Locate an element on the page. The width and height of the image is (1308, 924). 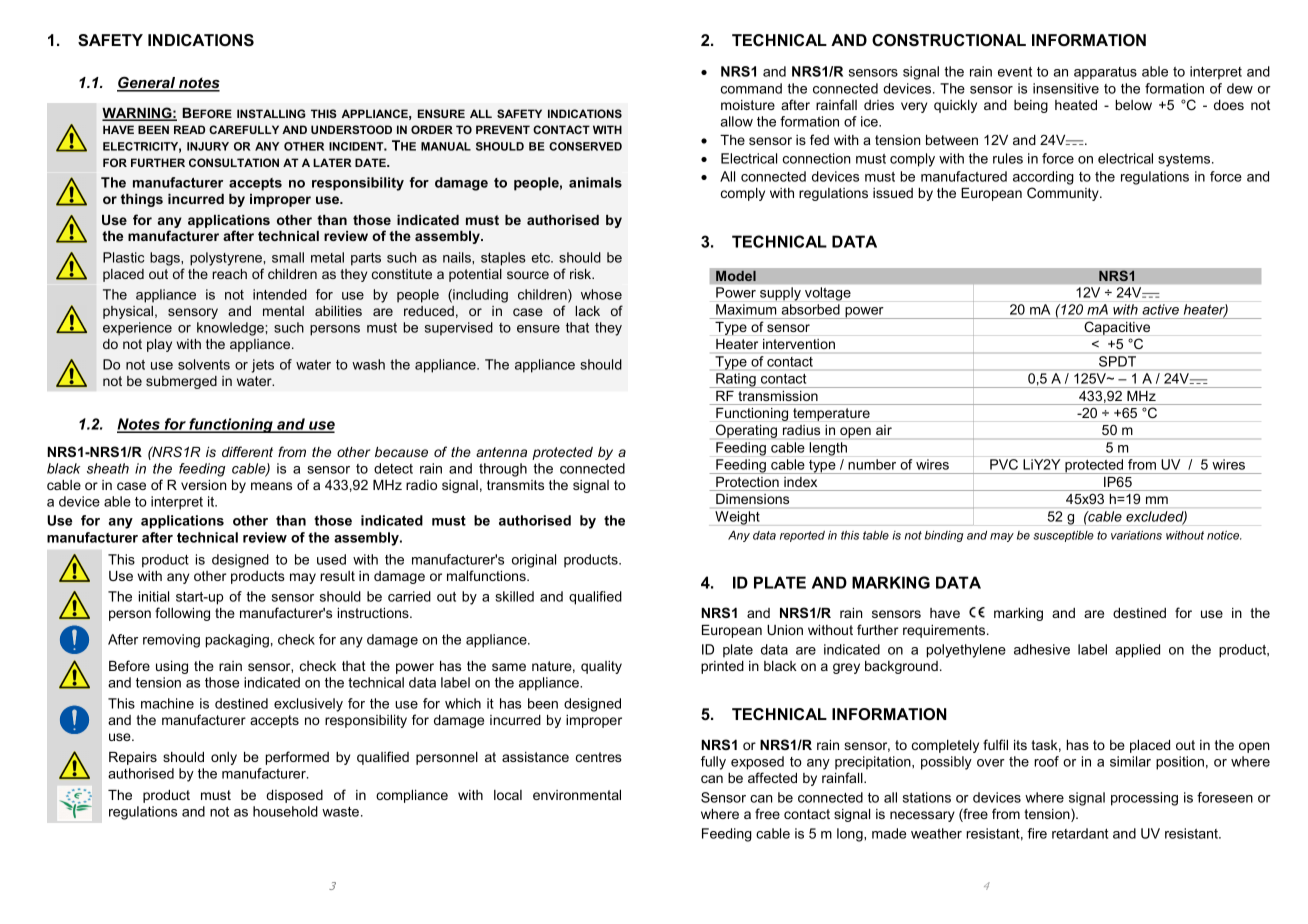
command is located at coordinates (751, 88).
